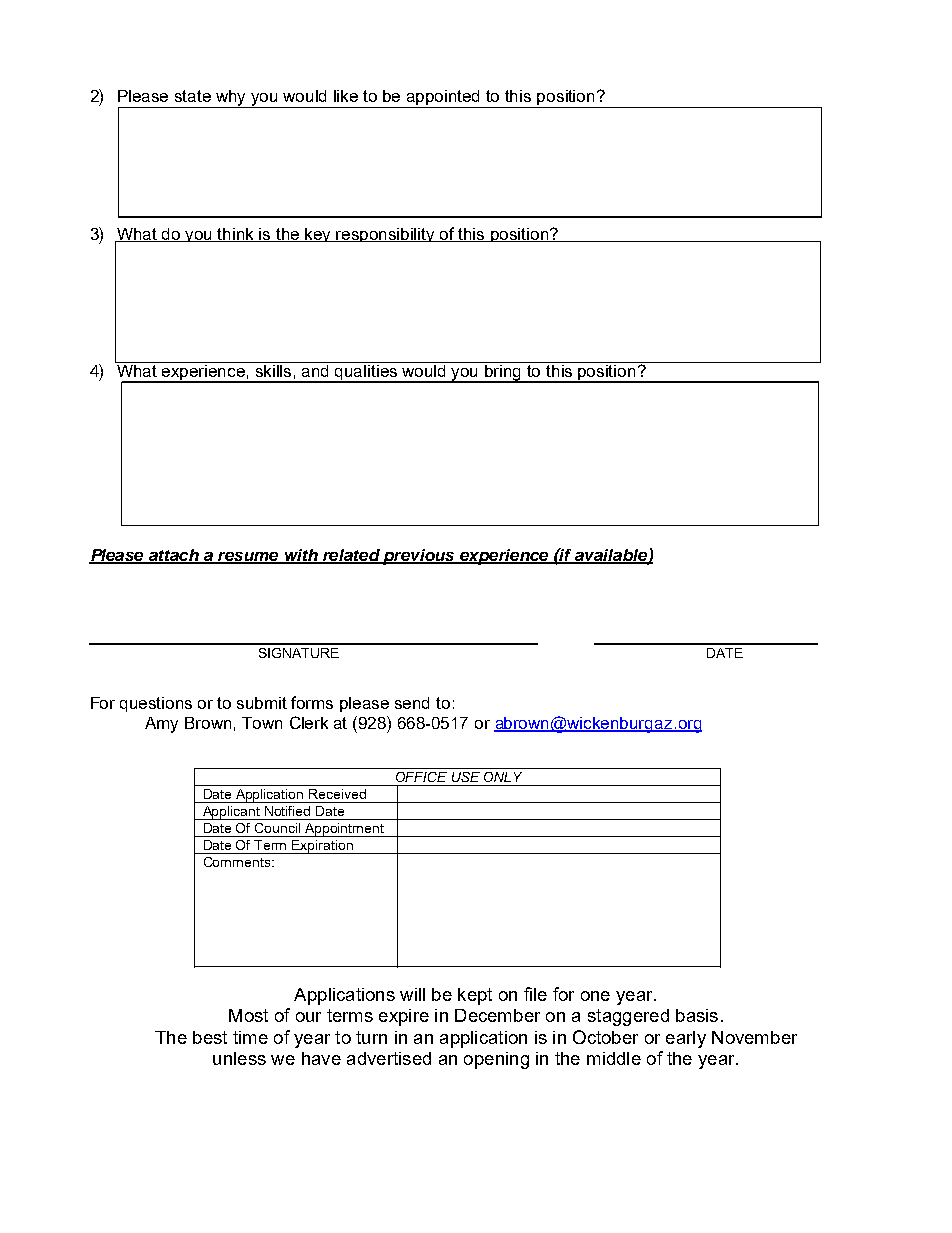 The width and height of the document is (952, 1233). I want to click on send, so click(412, 703).
